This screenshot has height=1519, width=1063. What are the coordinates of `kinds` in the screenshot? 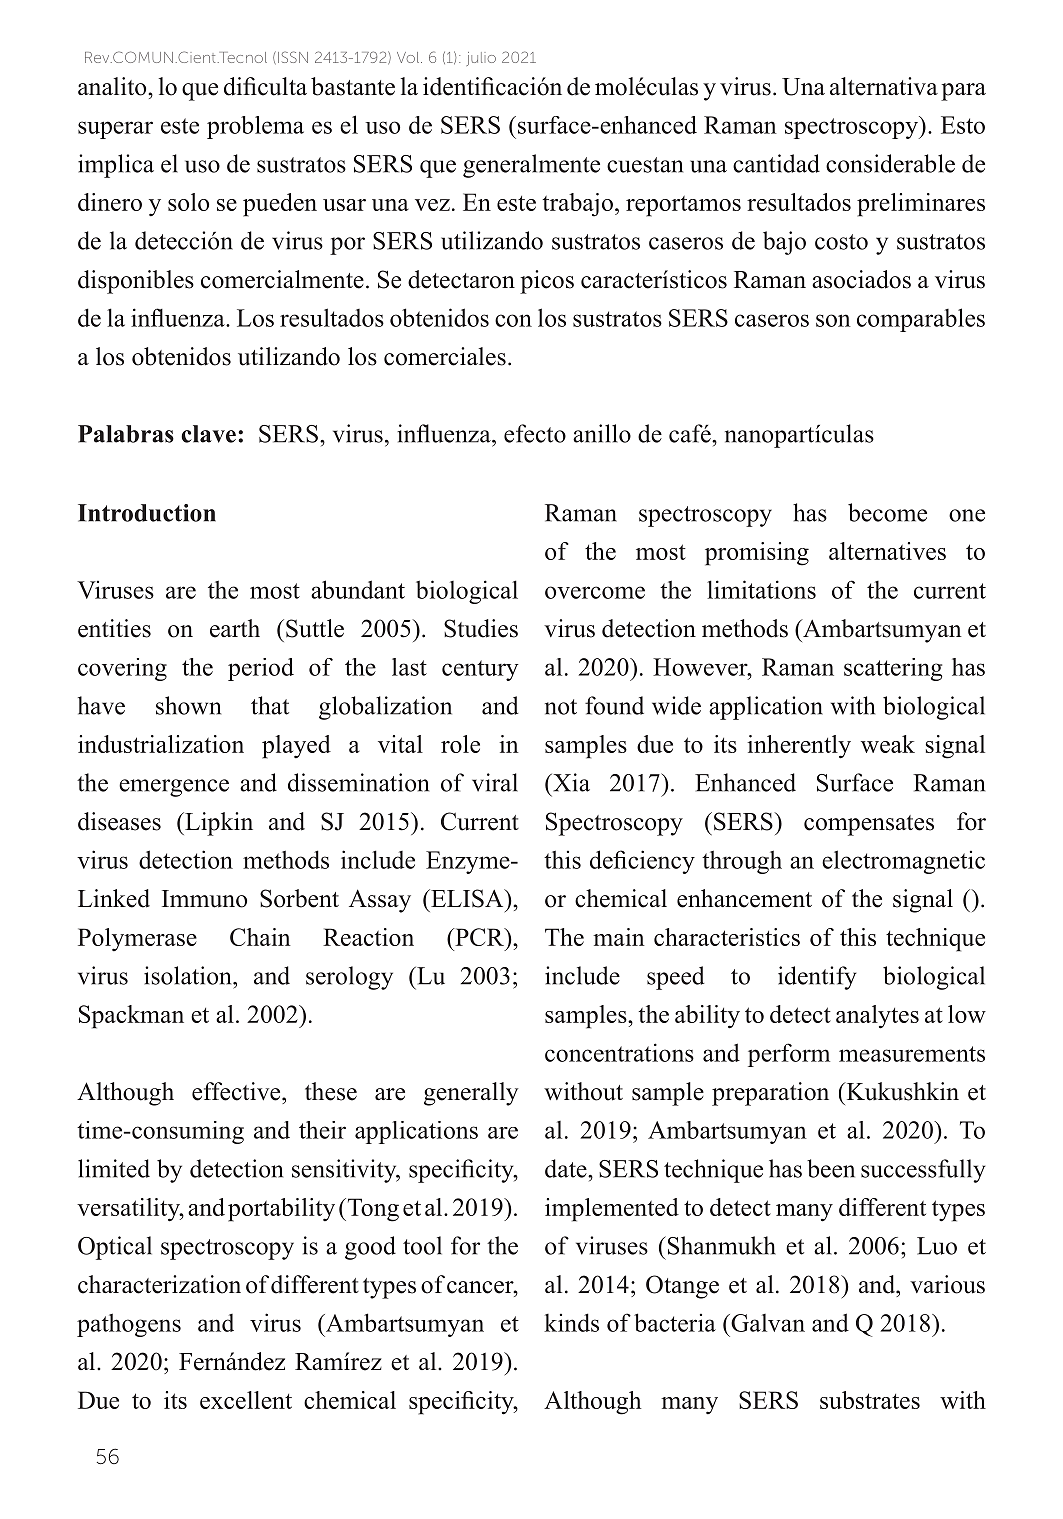 It's located at (571, 1322).
